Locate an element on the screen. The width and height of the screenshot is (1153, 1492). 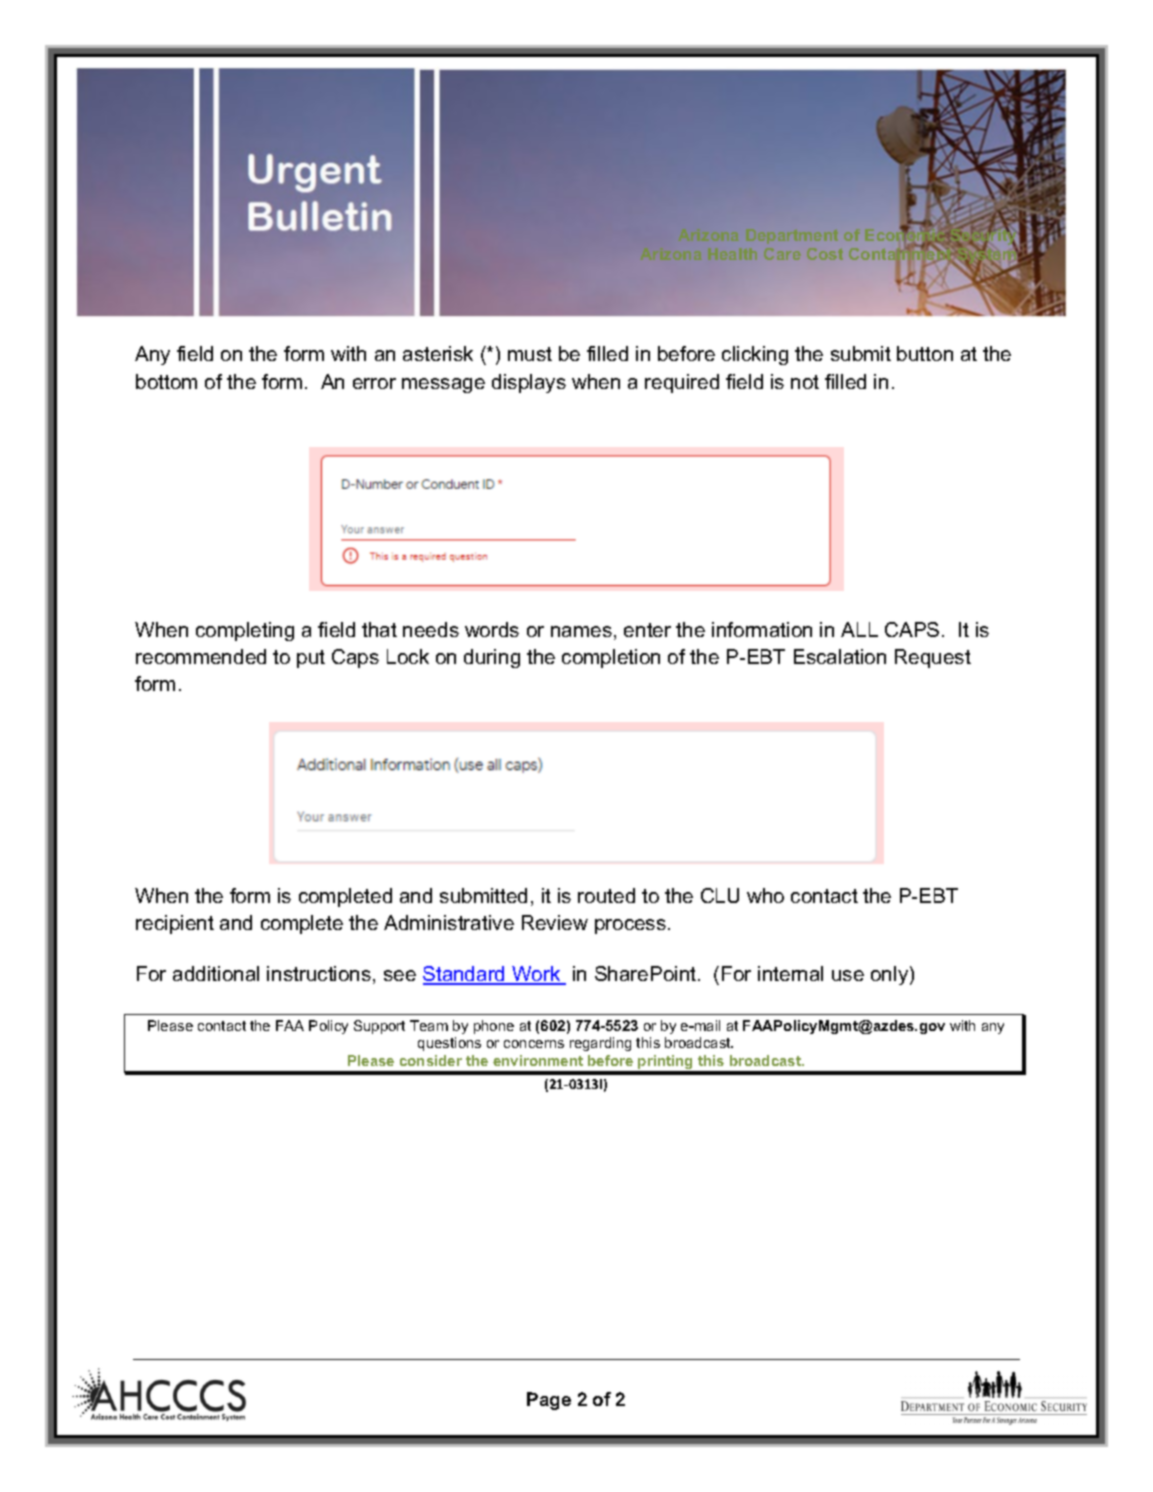
Cost is located at coordinates (825, 254).
